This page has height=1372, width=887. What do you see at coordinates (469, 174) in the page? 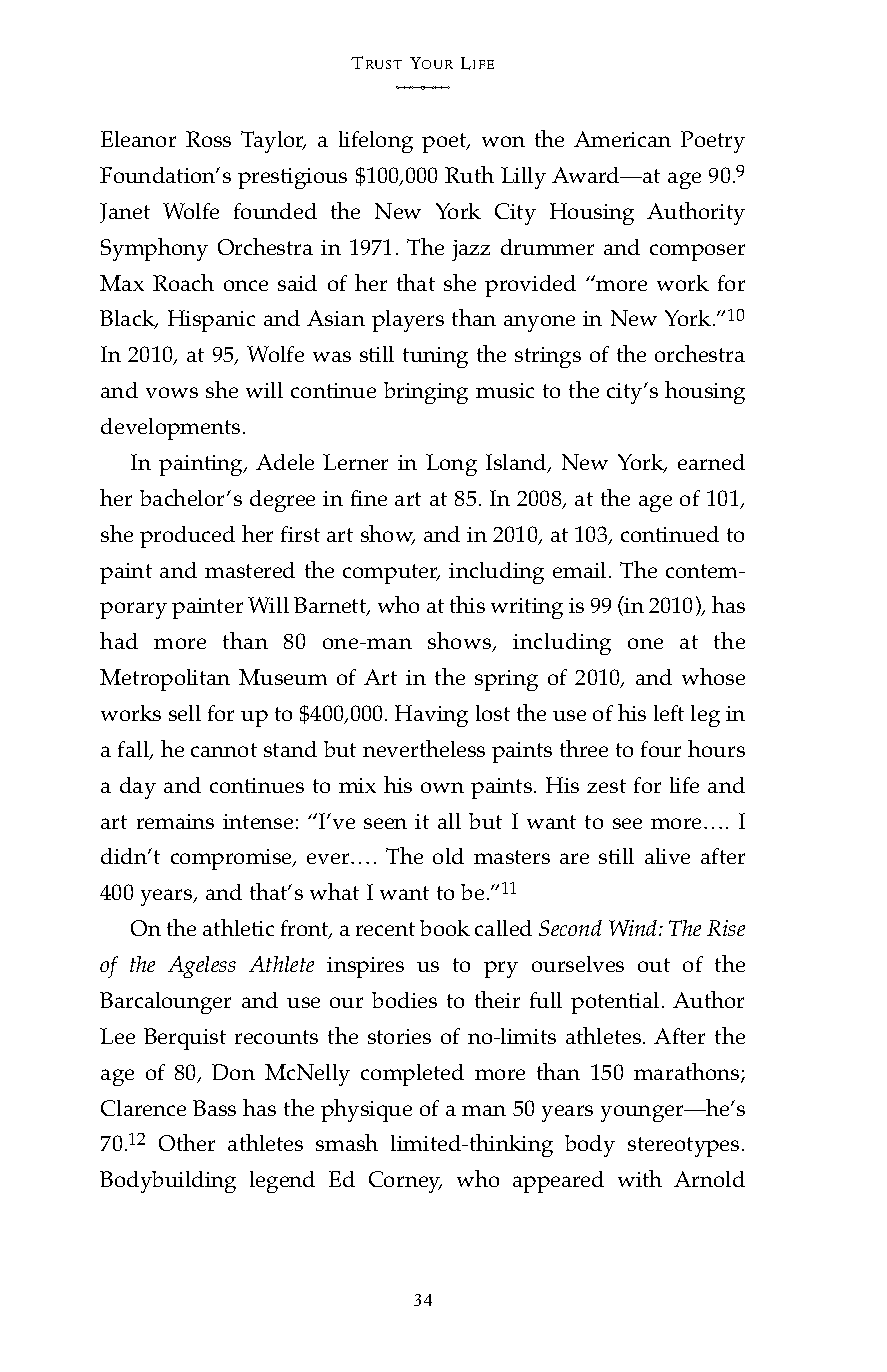
I see `Ruth` at bounding box center [469, 174].
